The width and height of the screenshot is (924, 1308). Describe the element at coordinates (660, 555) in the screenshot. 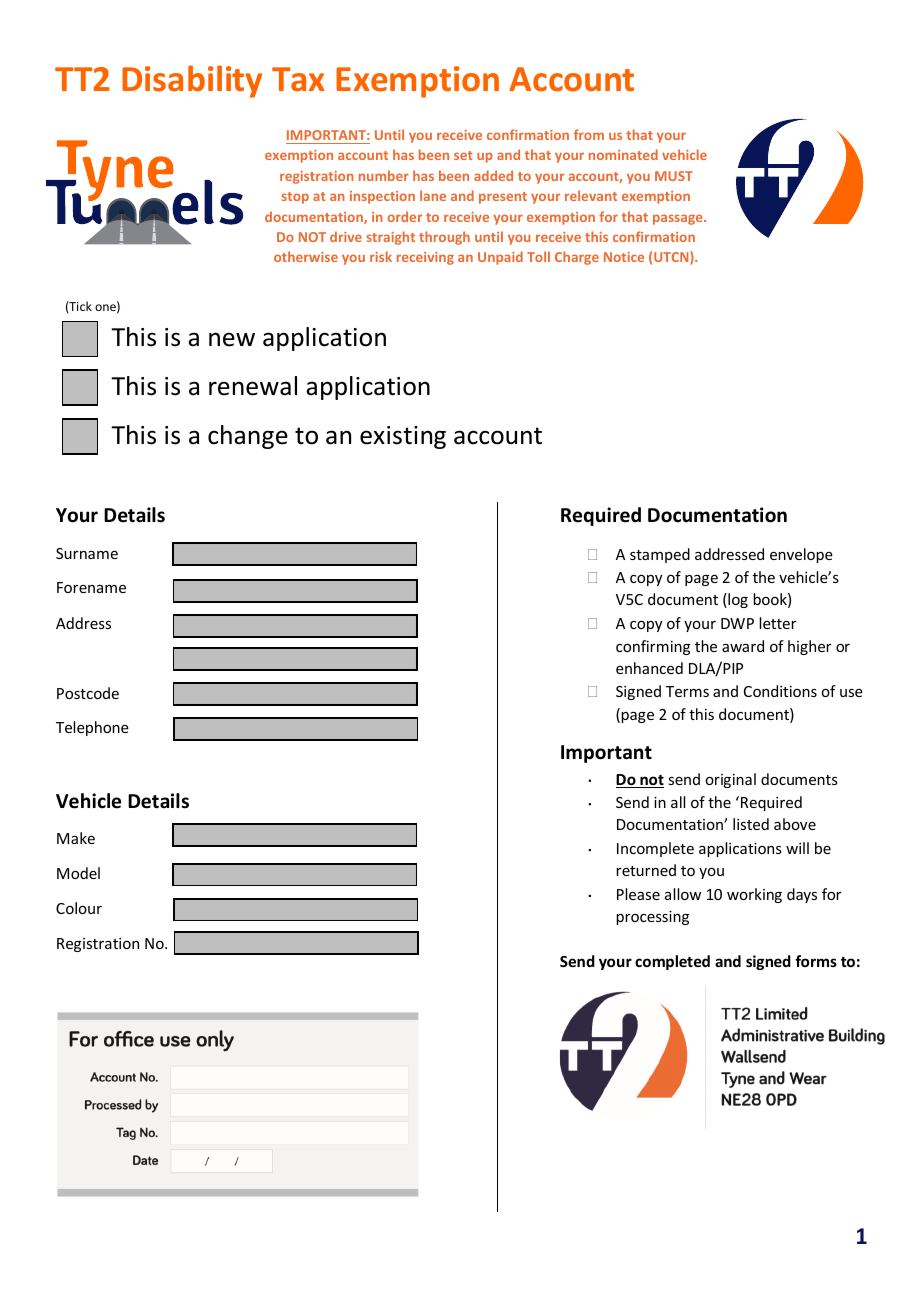

I see `stamped` at that location.
